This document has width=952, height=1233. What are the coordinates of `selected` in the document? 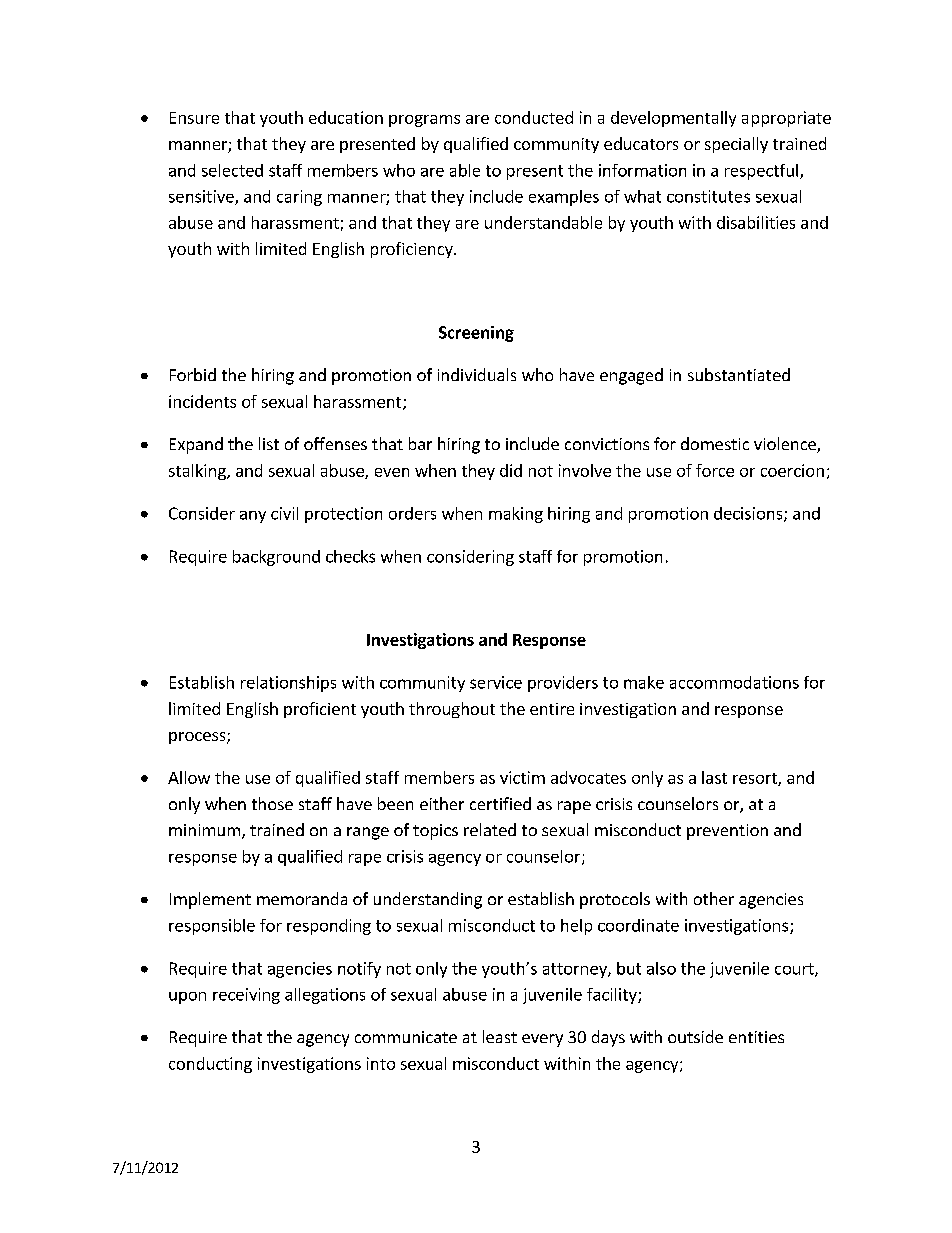 It's located at (232, 170).
